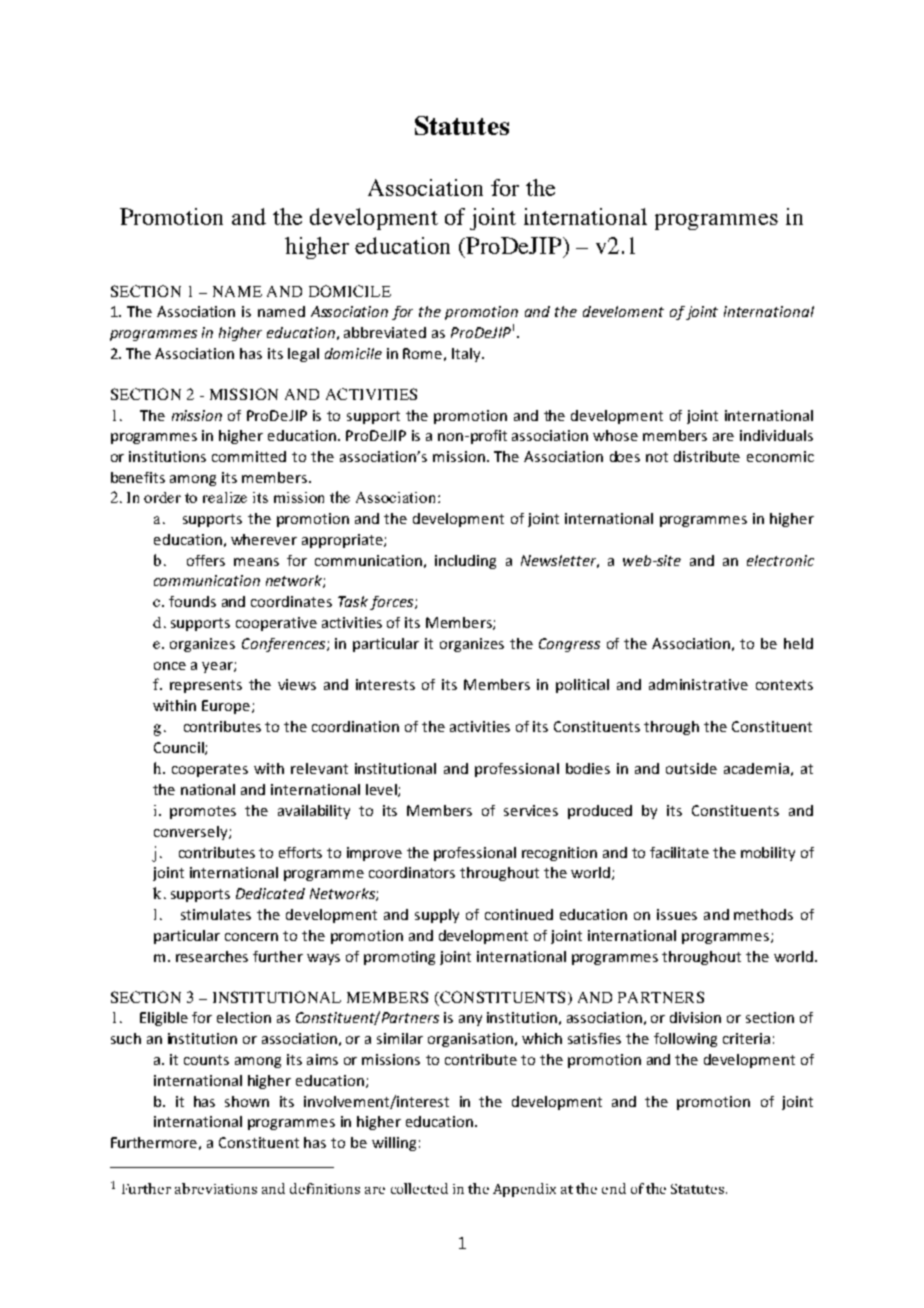  Describe the element at coordinates (467, 355) in the screenshot. I see `Italy` at that location.
